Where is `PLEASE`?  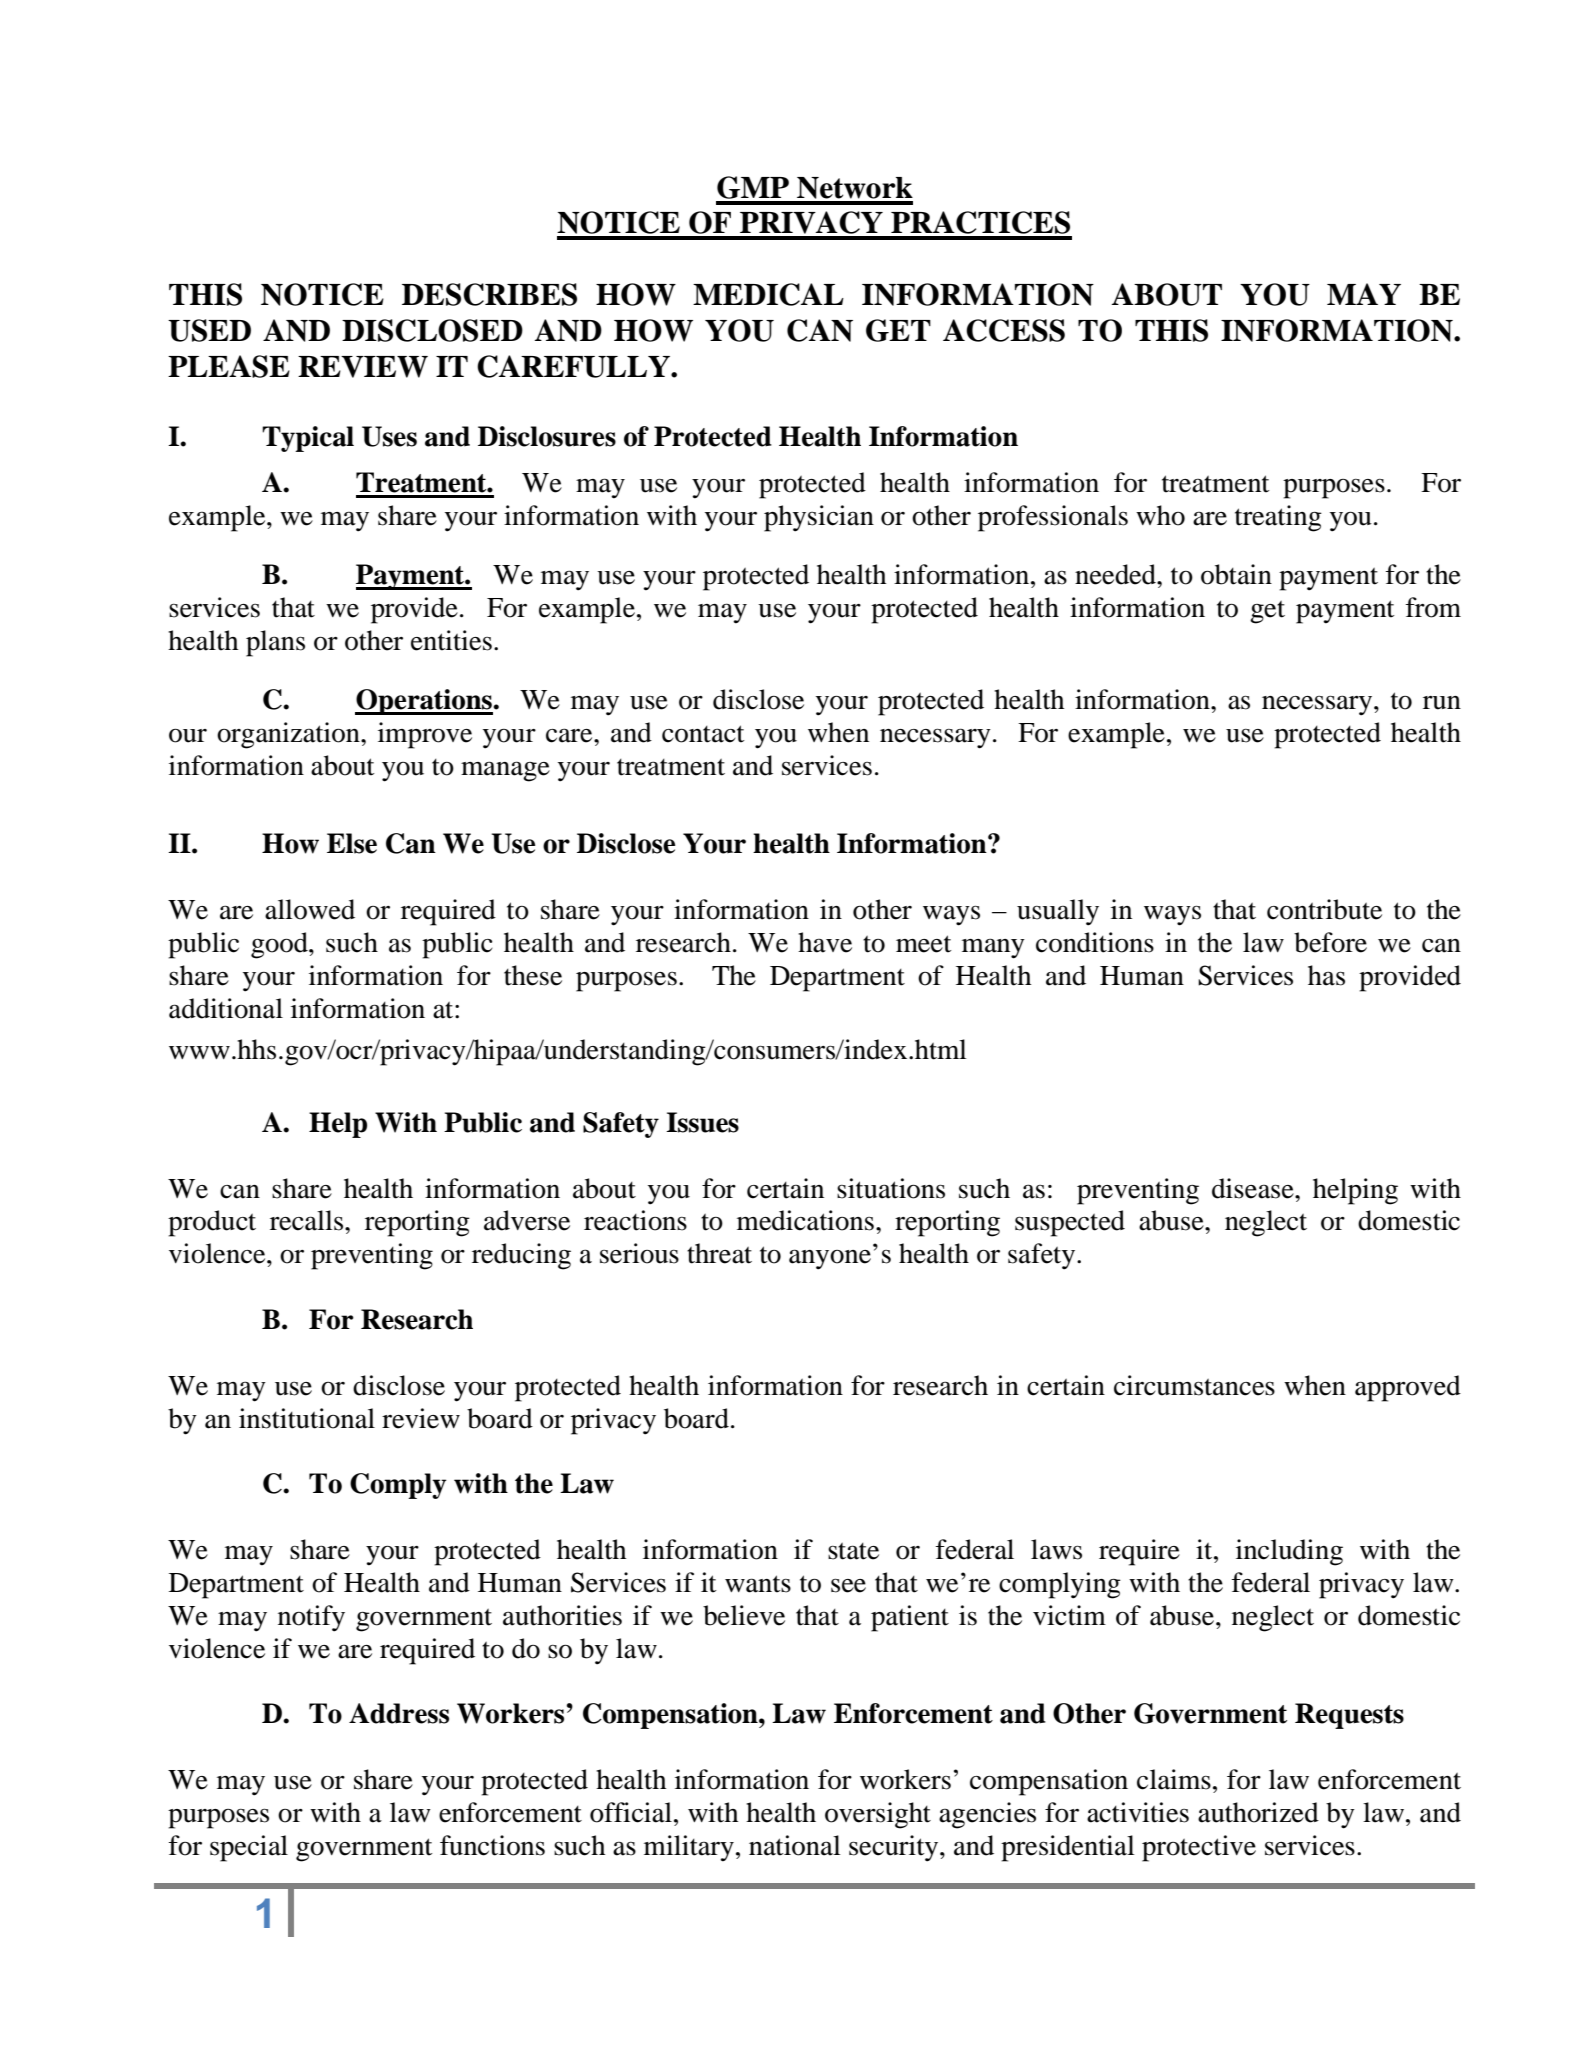
PLEASE is located at coordinates (229, 366).
